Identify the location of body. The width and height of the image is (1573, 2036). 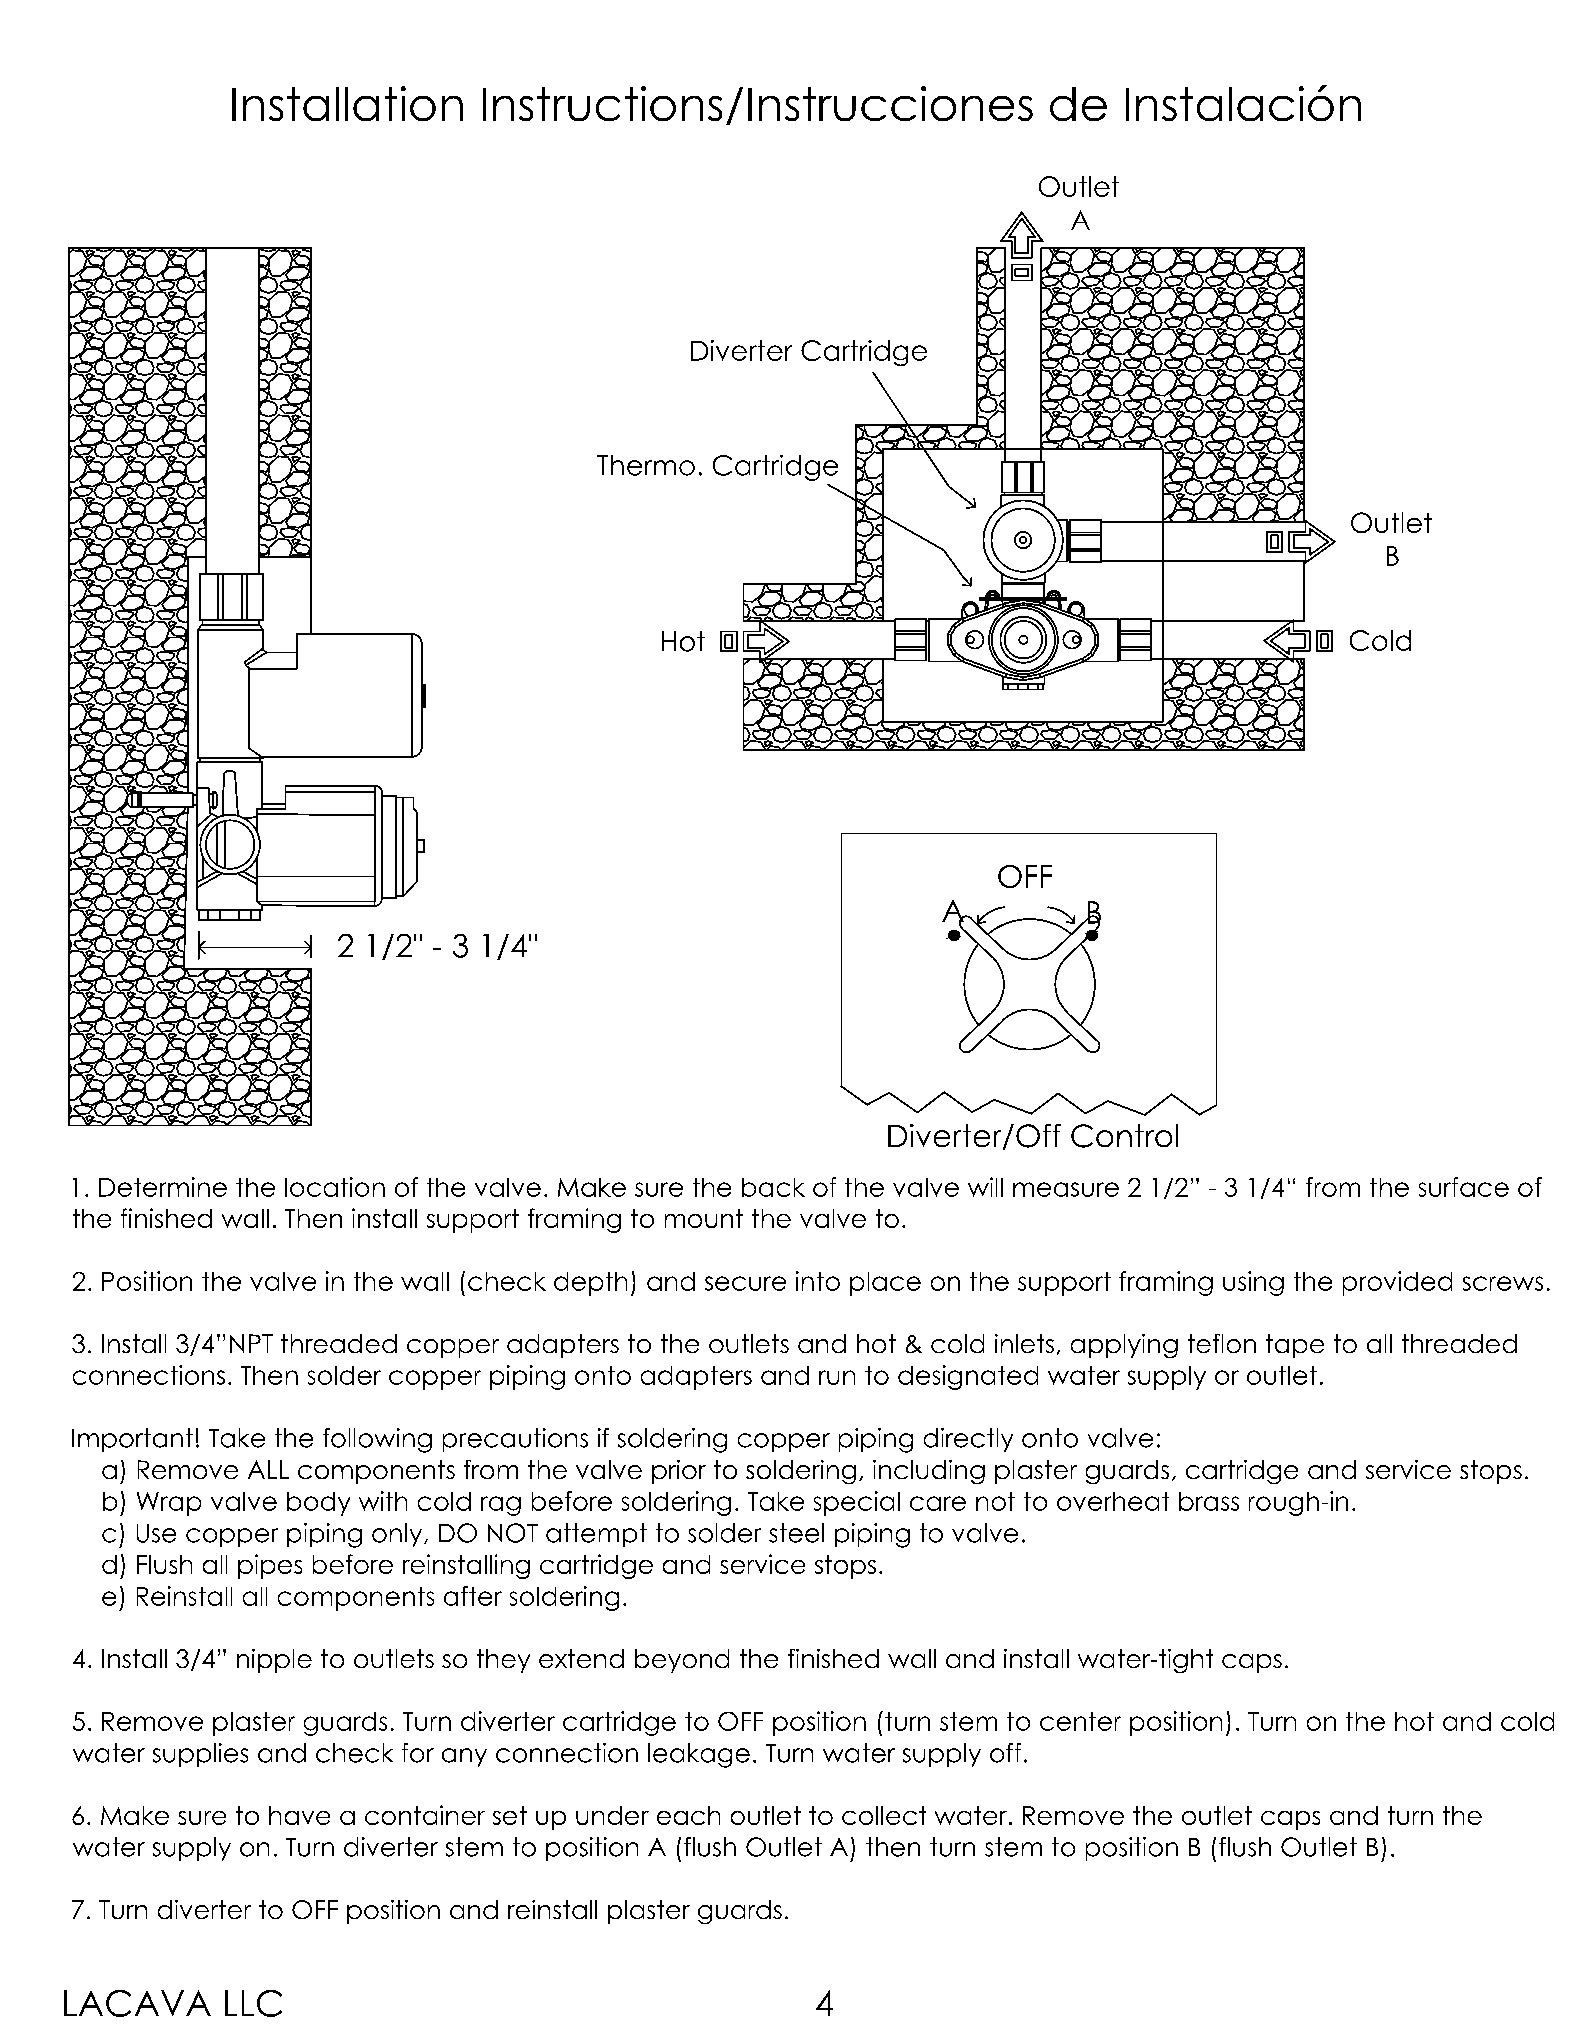
(318, 1504).
